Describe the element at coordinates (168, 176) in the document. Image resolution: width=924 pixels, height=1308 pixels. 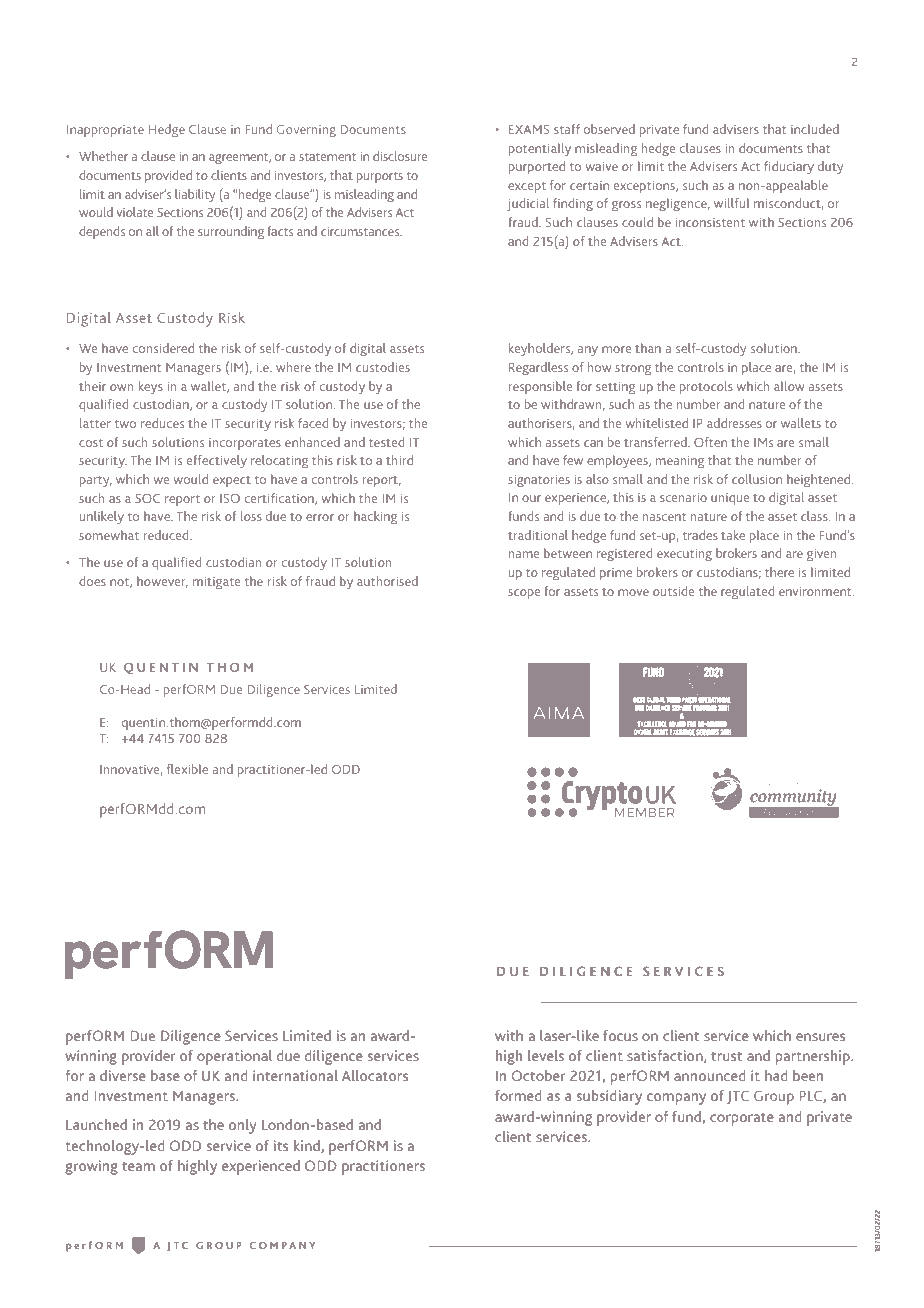
I see `provided` at that location.
